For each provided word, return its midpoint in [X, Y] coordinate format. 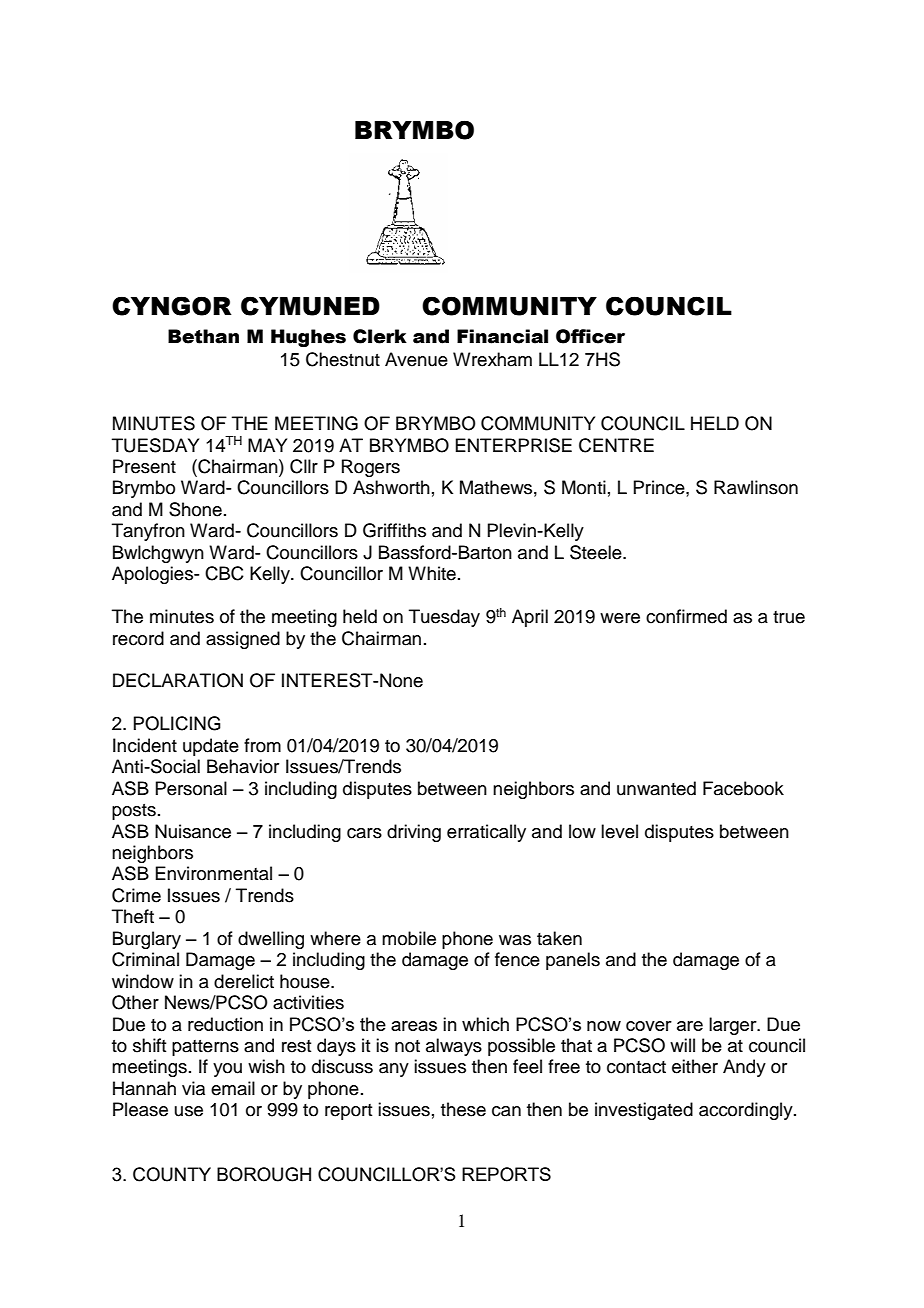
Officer [590, 336]
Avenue [416, 359]
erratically [486, 833]
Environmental [213, 873]
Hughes [308, 338]
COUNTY [172, 1174]
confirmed [686, 616]
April [530, 618]
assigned [243, 640]
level [619, 831]
